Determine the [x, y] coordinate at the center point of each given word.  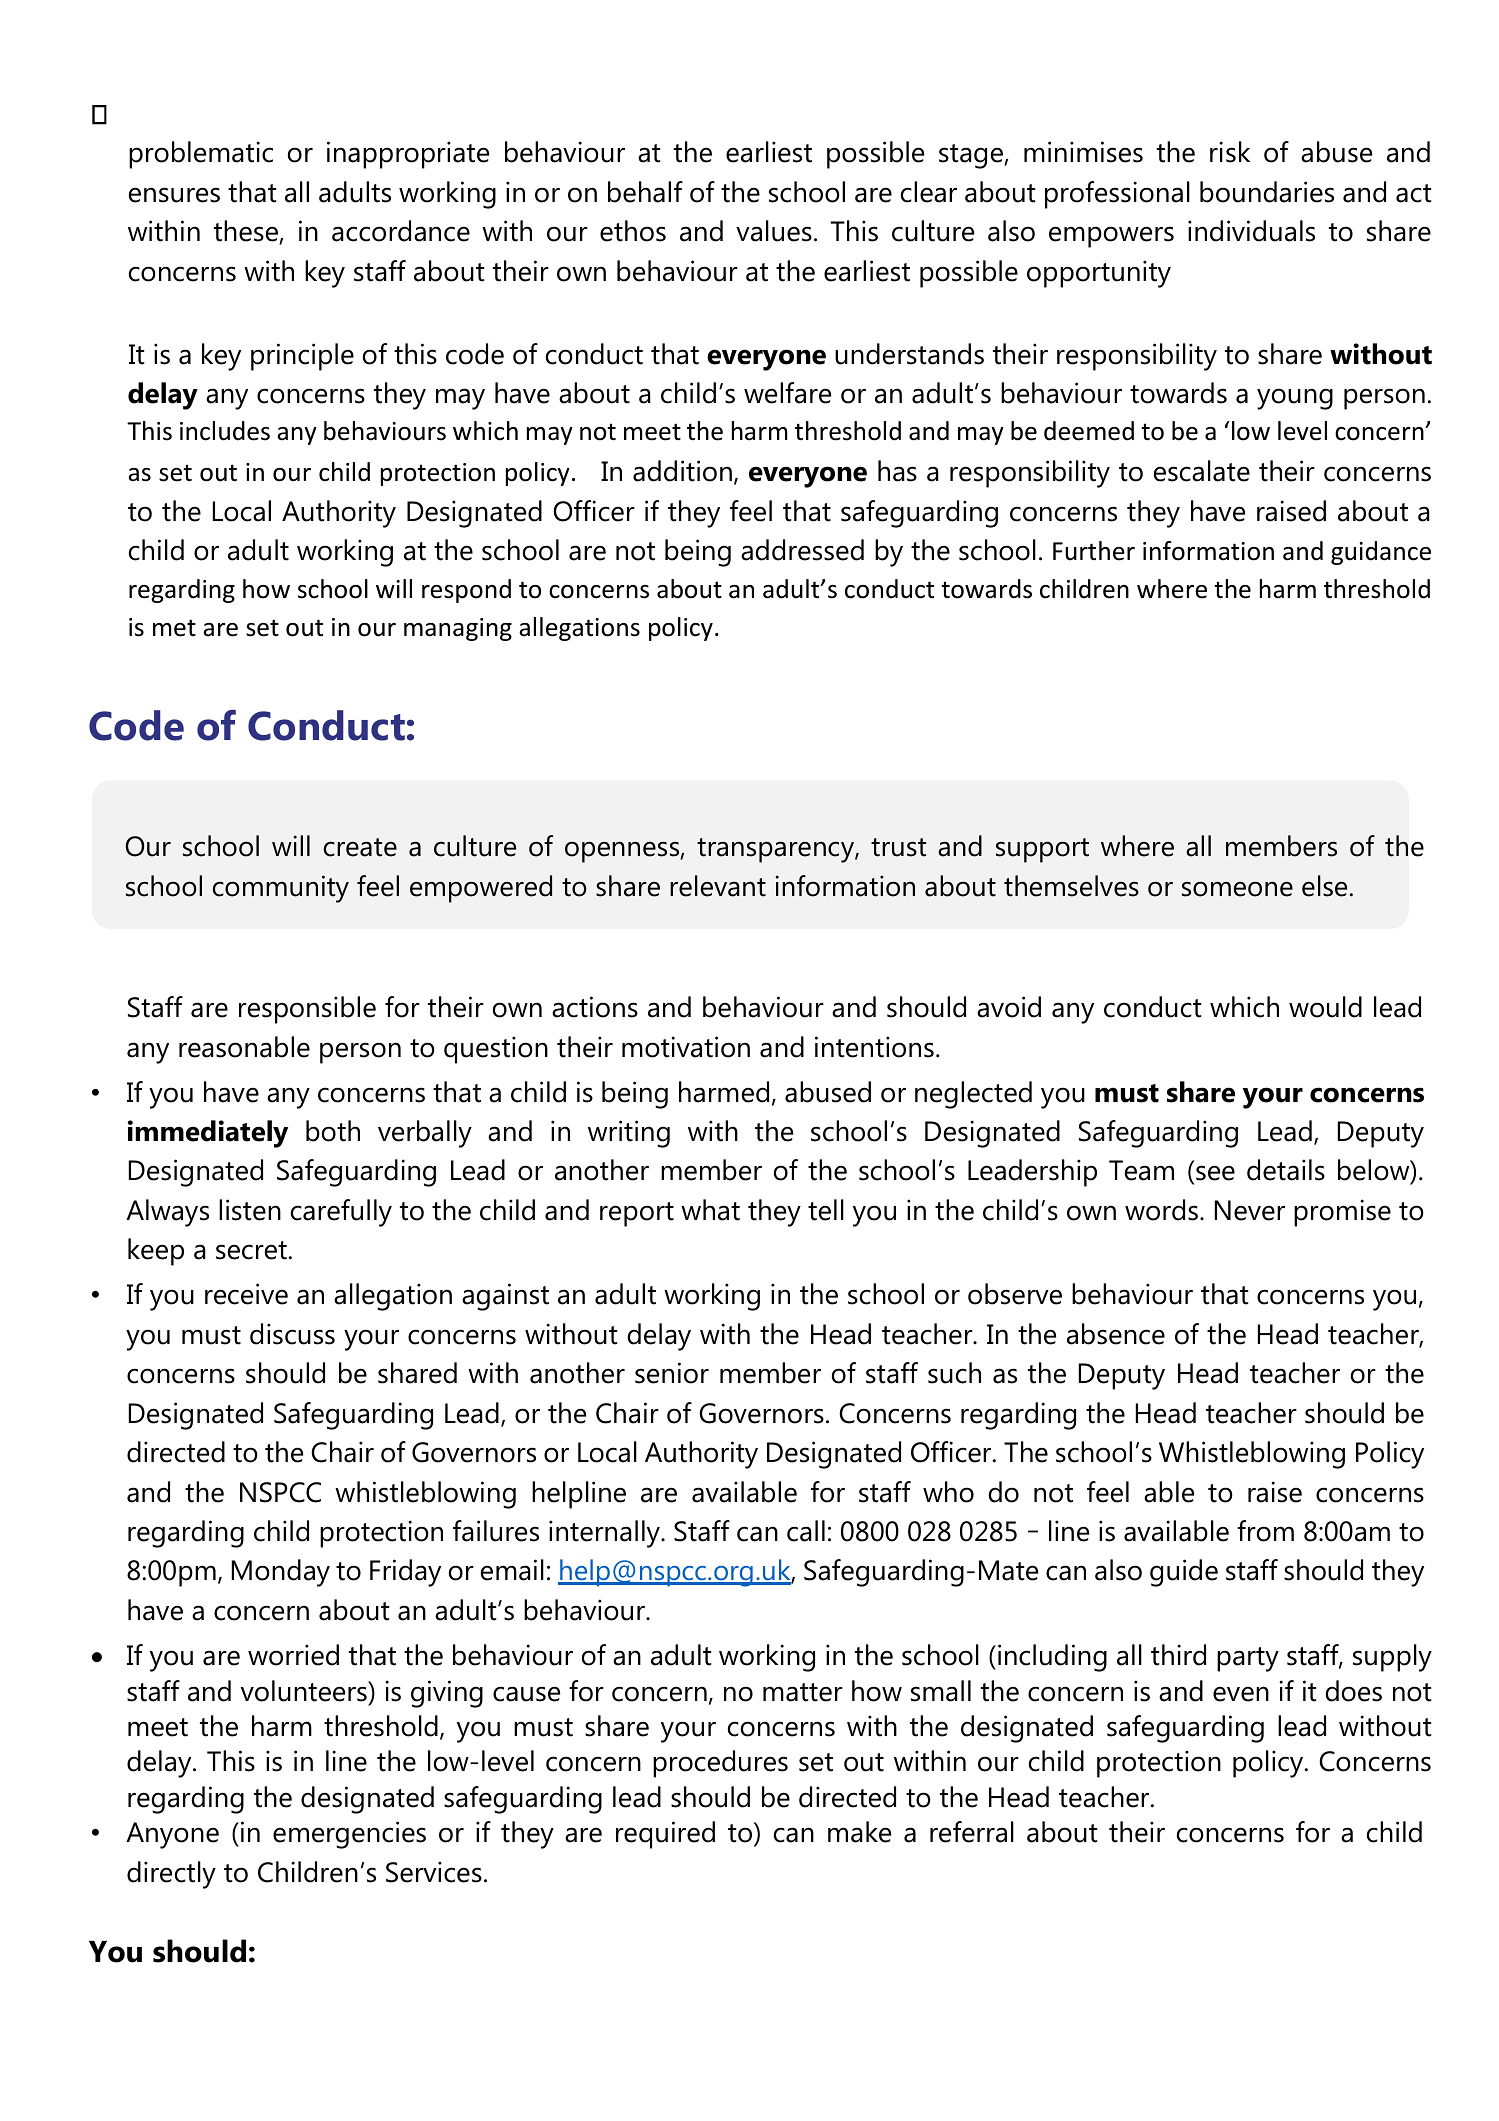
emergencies [349, 1835]
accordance [401, 231]
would [1325, 1007]
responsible [307, 1010]
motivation [686, 1047]
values [774, 231]
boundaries [1267, 192]
